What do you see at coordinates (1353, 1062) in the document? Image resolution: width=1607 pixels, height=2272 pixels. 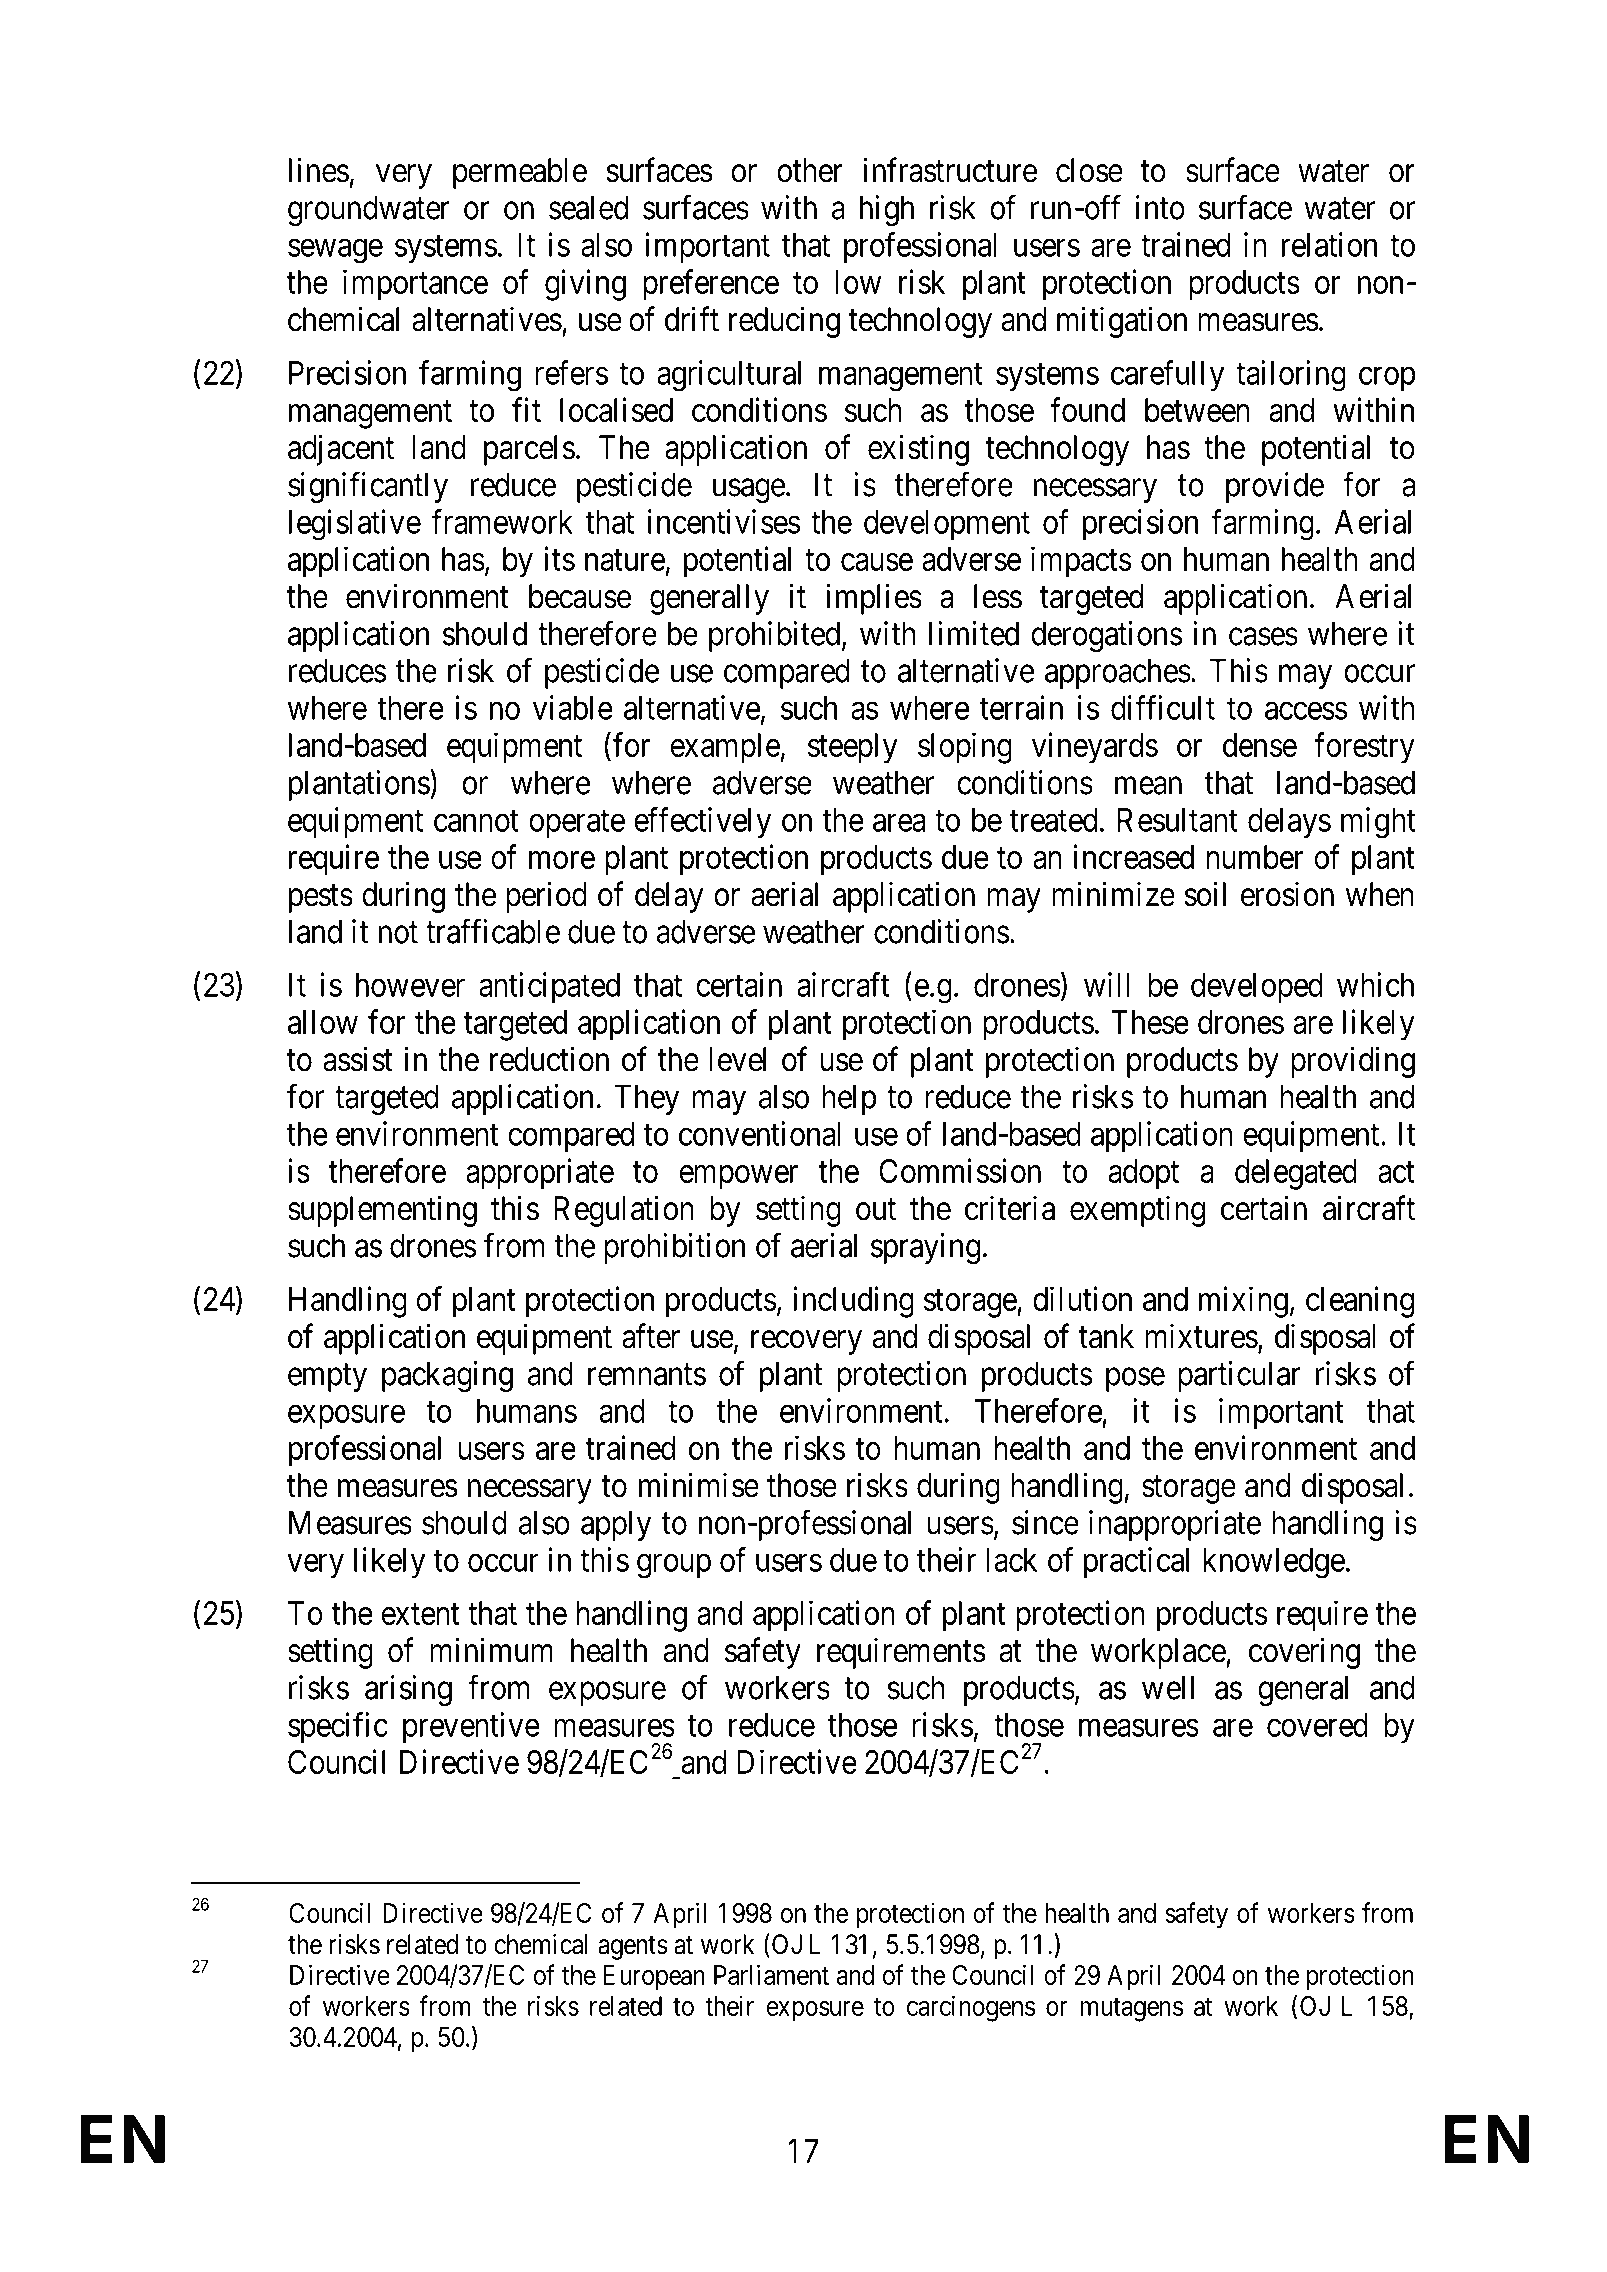 I see `providing` at bounding box center [1353, 1062].
